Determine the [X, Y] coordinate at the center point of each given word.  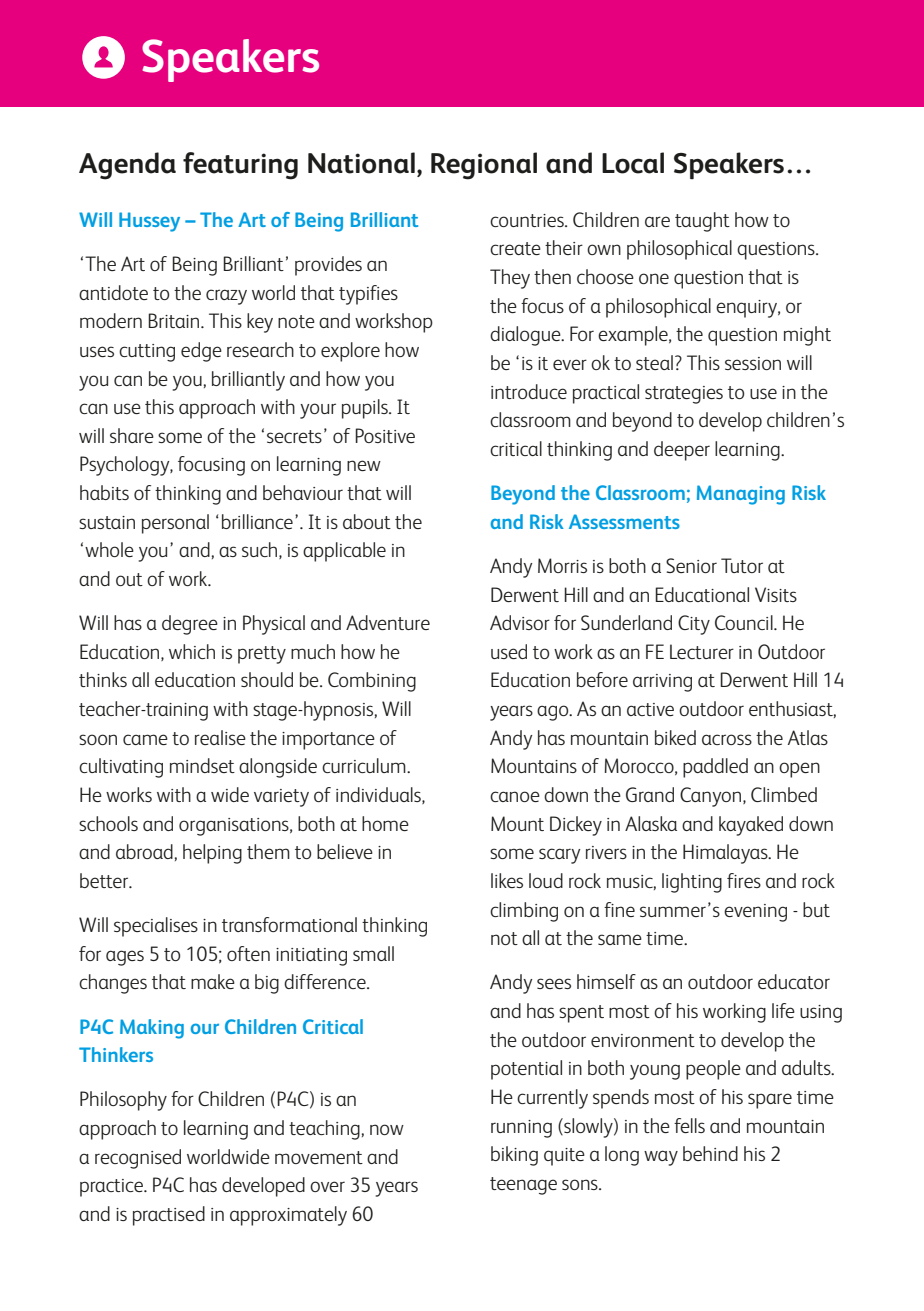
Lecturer [702, 651]
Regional [484, 166]
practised [169, 1216]
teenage [523, 1186]
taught [702, 222]
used [509, 651]
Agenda [127, 166]
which [192, 651]
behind [710, 1153]
